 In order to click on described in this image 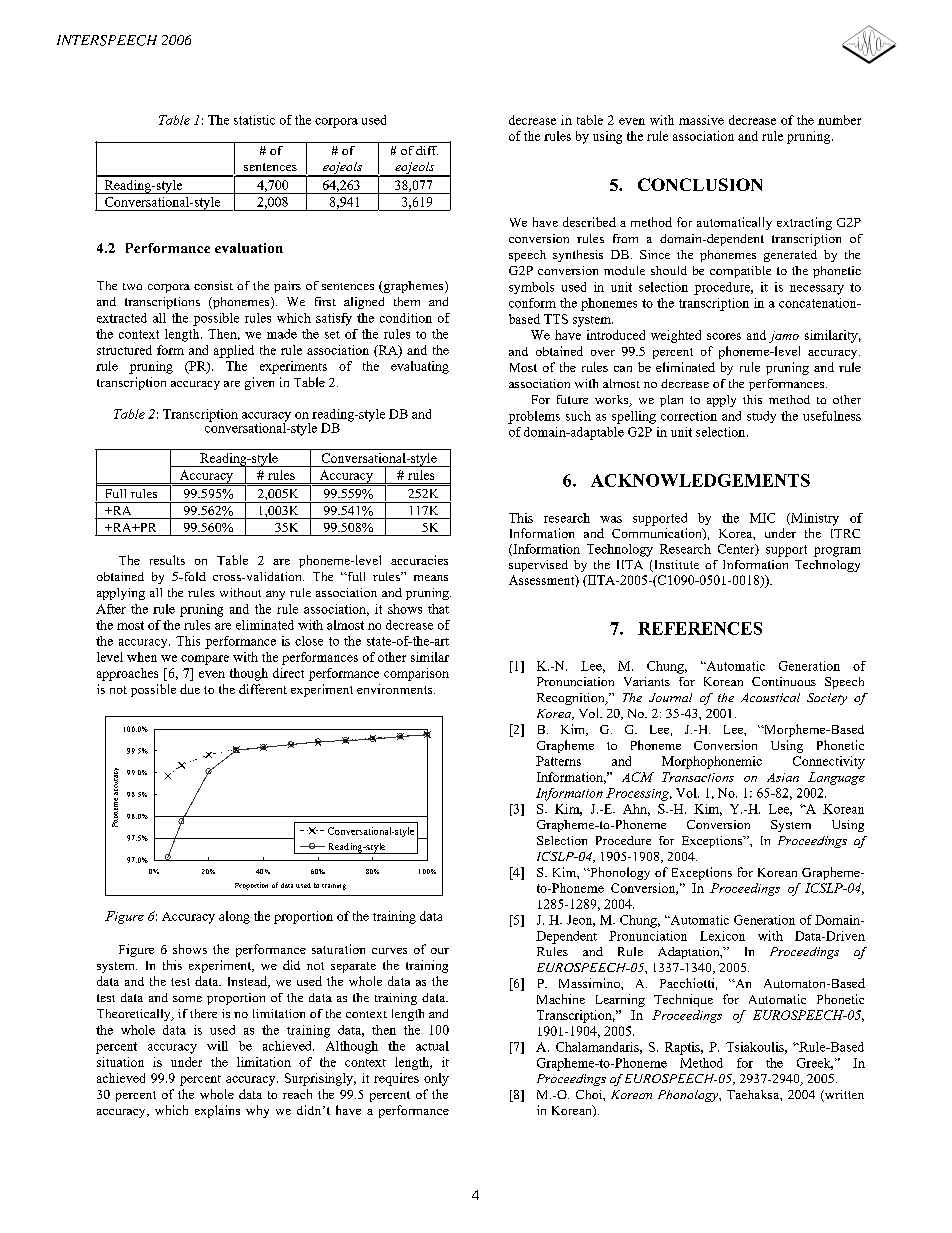, I will do `click(589, 222)`.
